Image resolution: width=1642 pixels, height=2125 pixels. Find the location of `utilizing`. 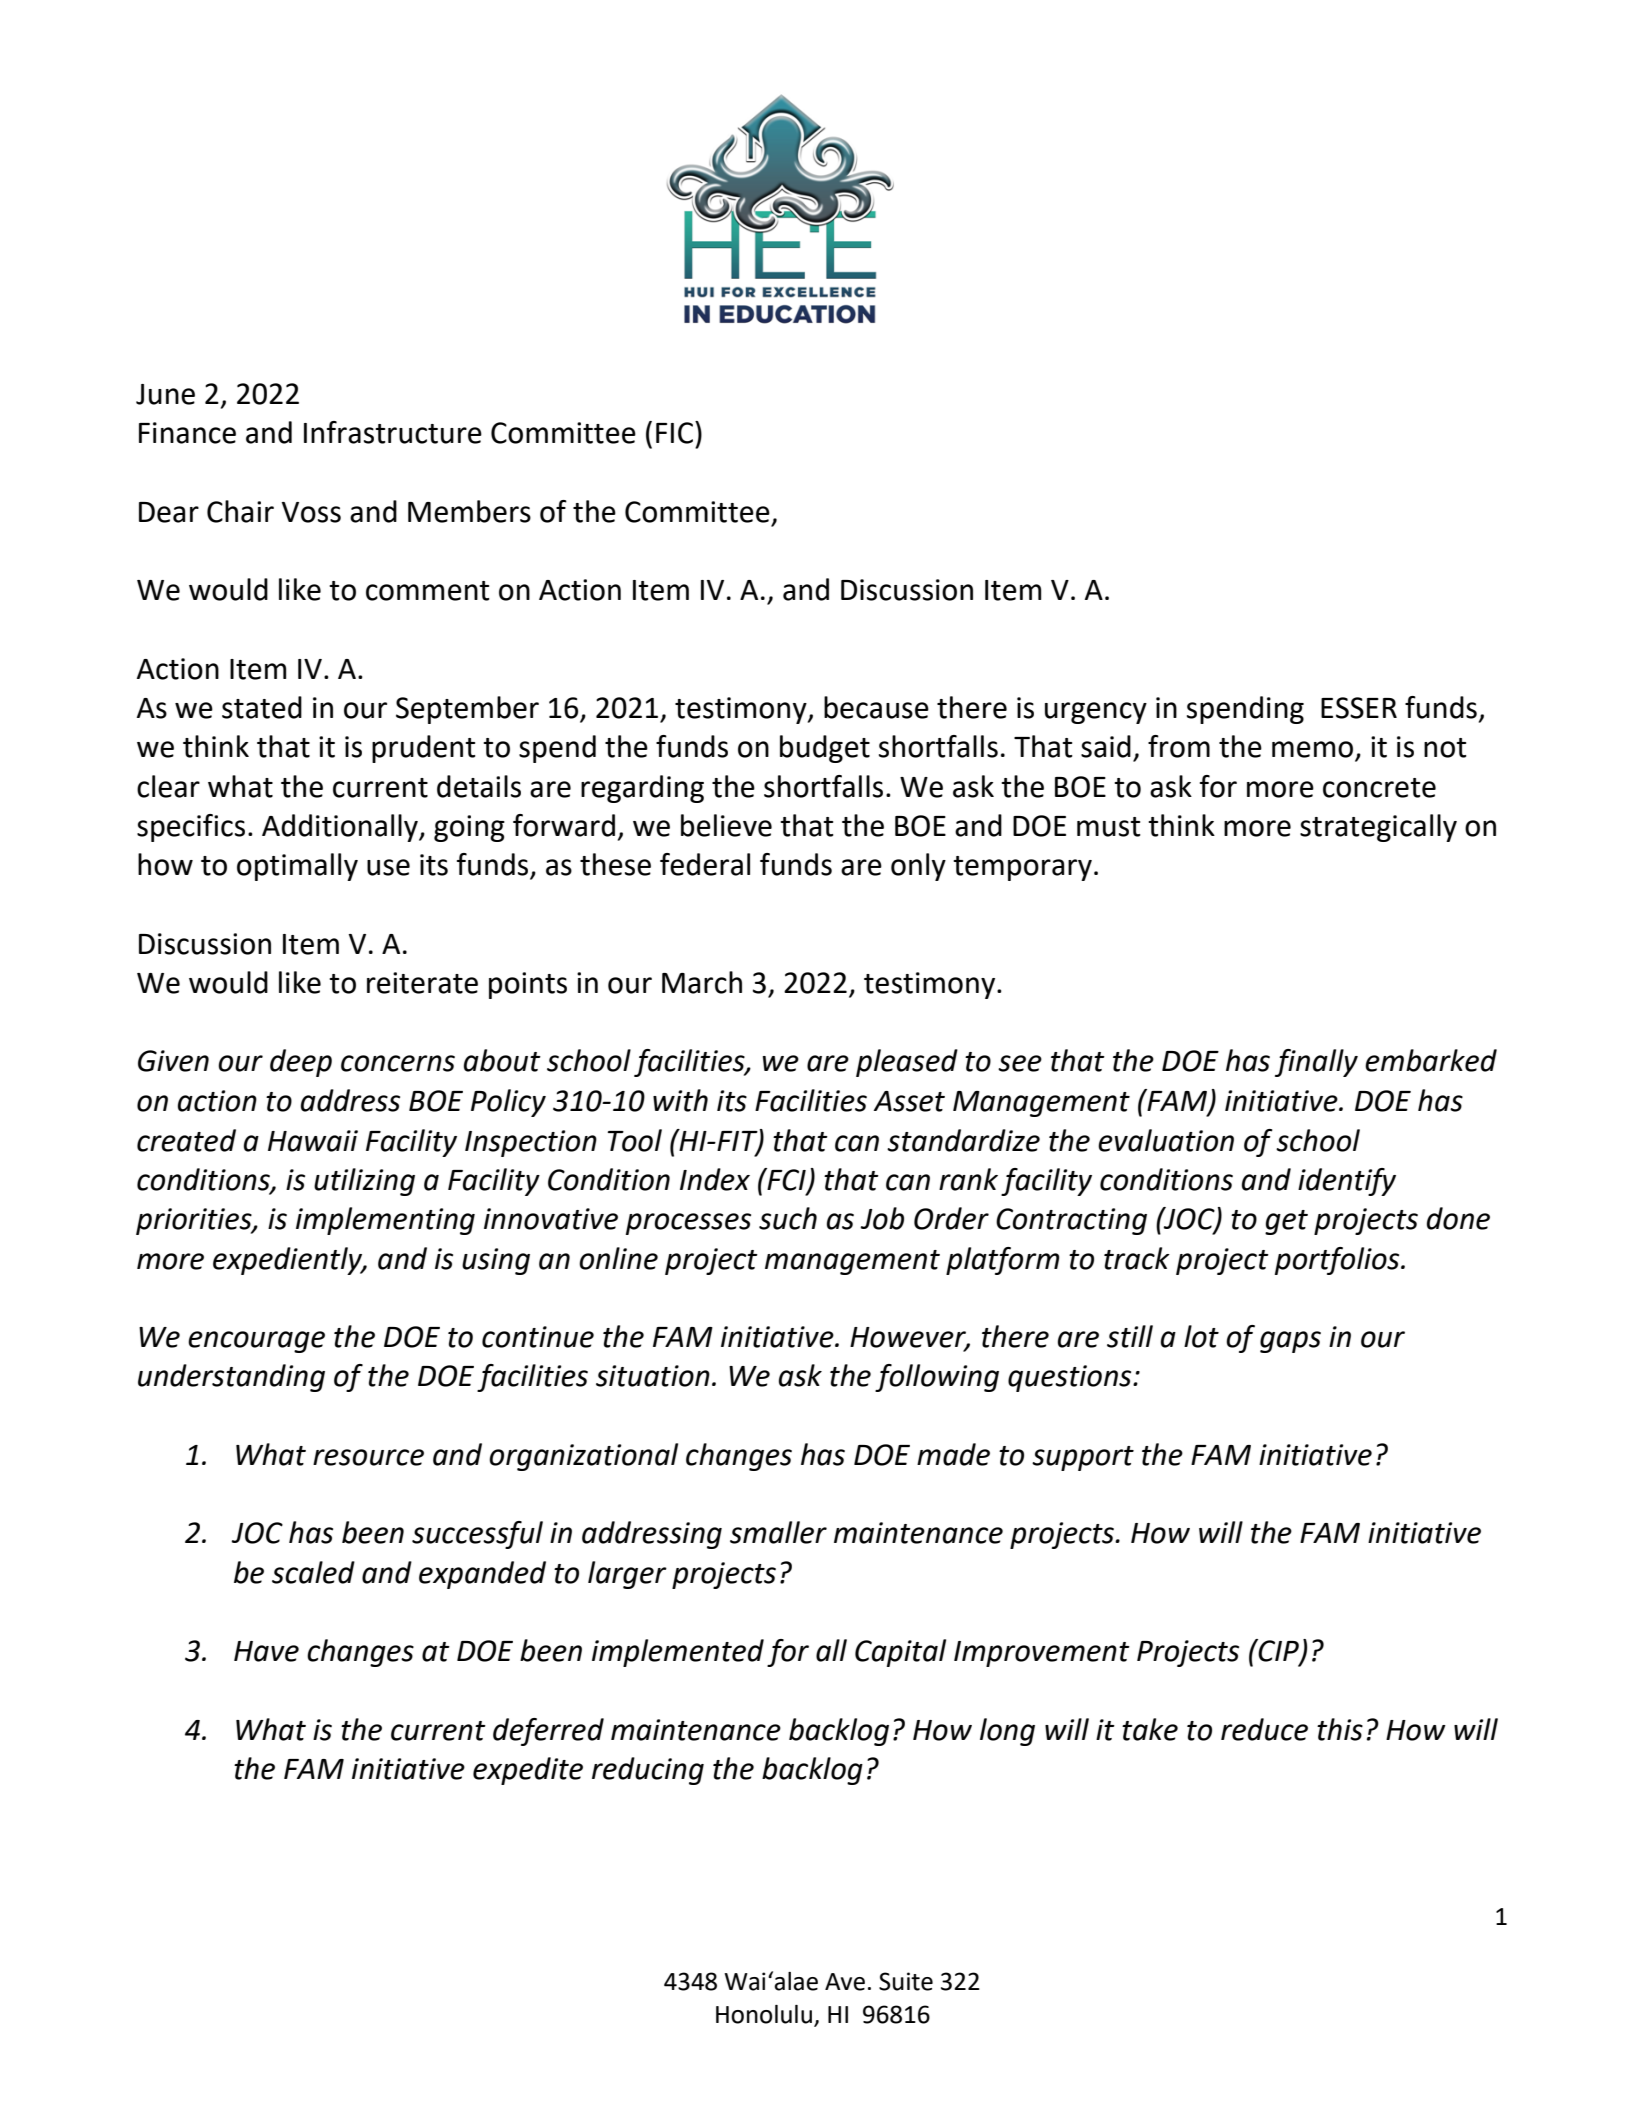

utilizing is located at coordinates (364, 1182).
